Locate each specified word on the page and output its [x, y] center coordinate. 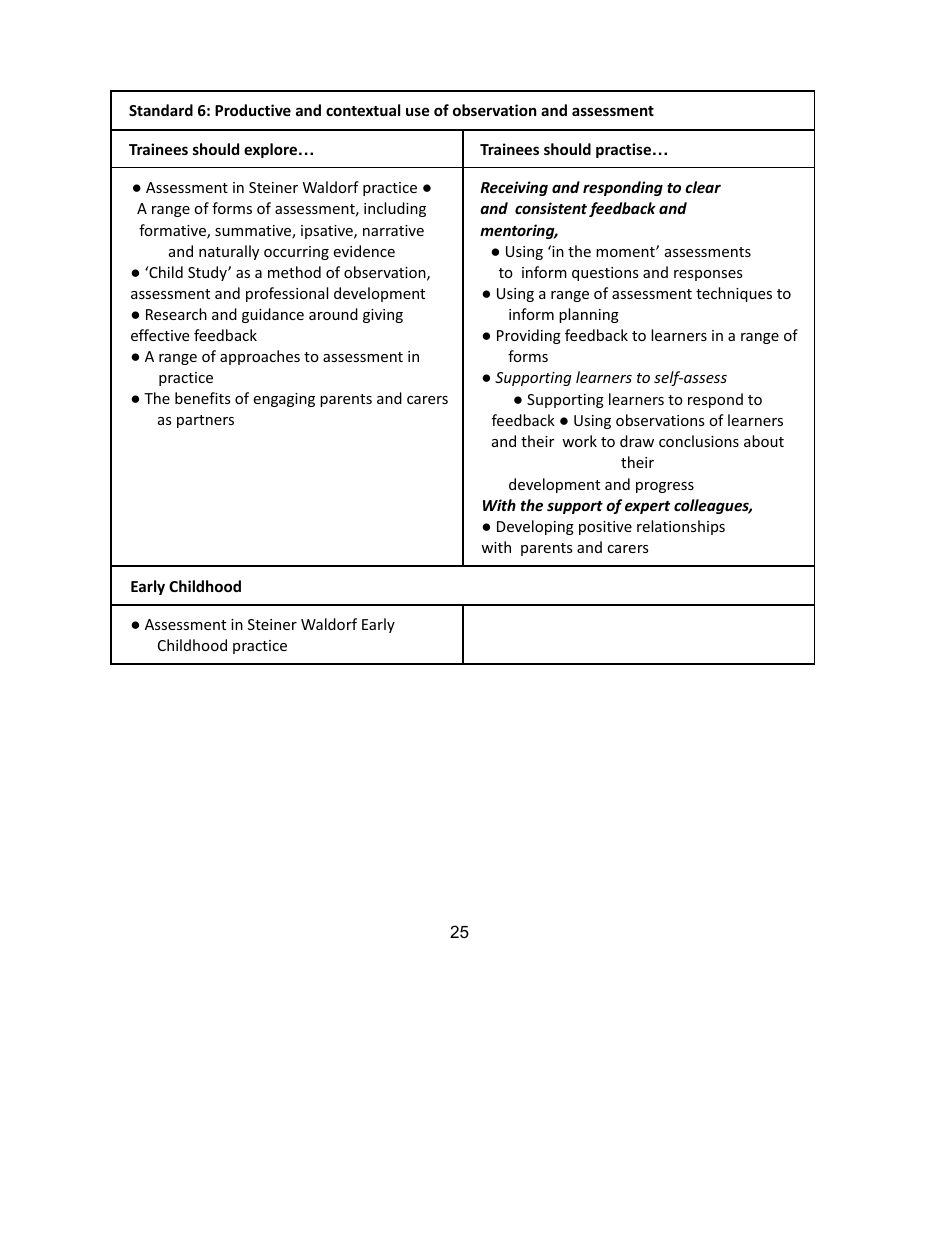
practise [623, 150]
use [418, 111]
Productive [253, 110]
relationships [681, 527]
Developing [535, 527]
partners [205, 421]
